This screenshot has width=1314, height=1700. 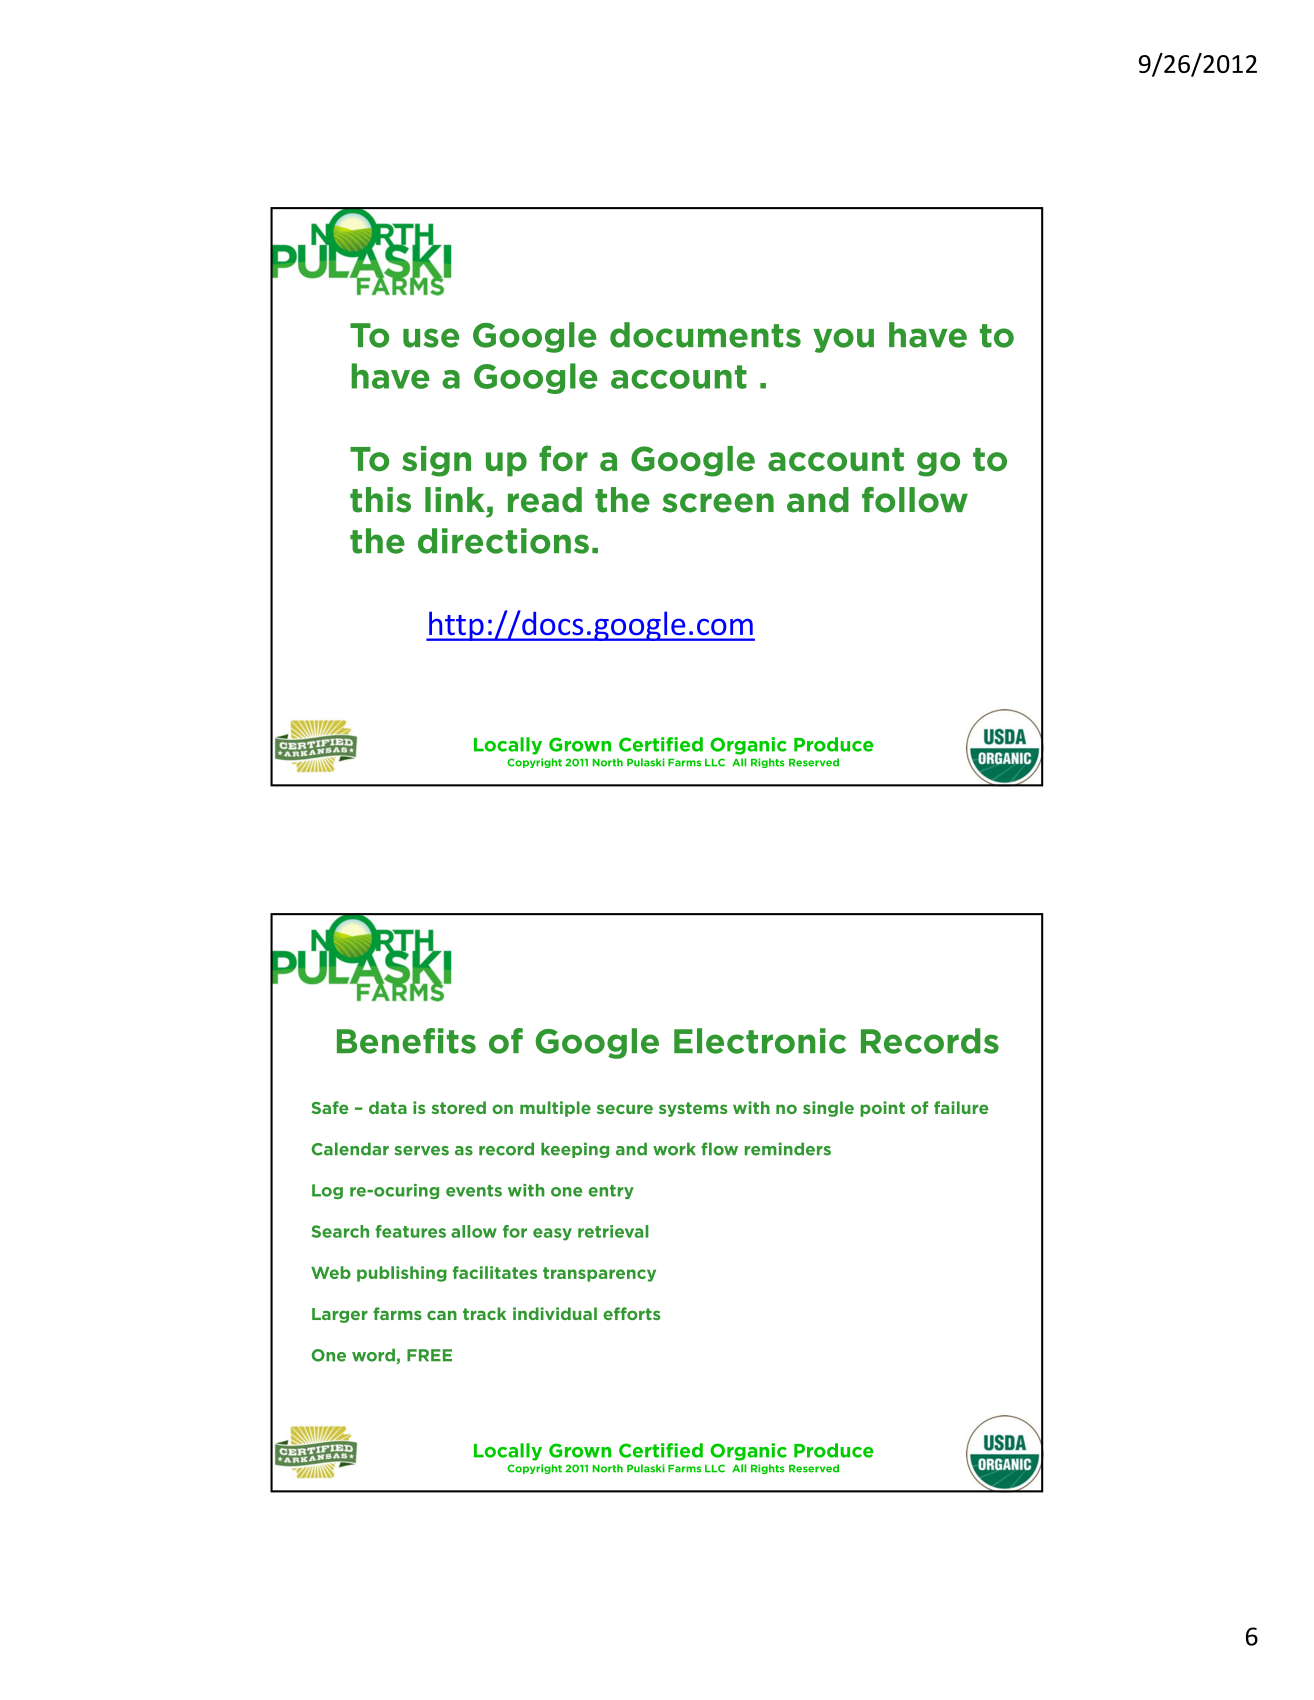 What do you see at coordinates (705, 335) in the screenshot?
I see `documents` at bounding box center [705, 335].
